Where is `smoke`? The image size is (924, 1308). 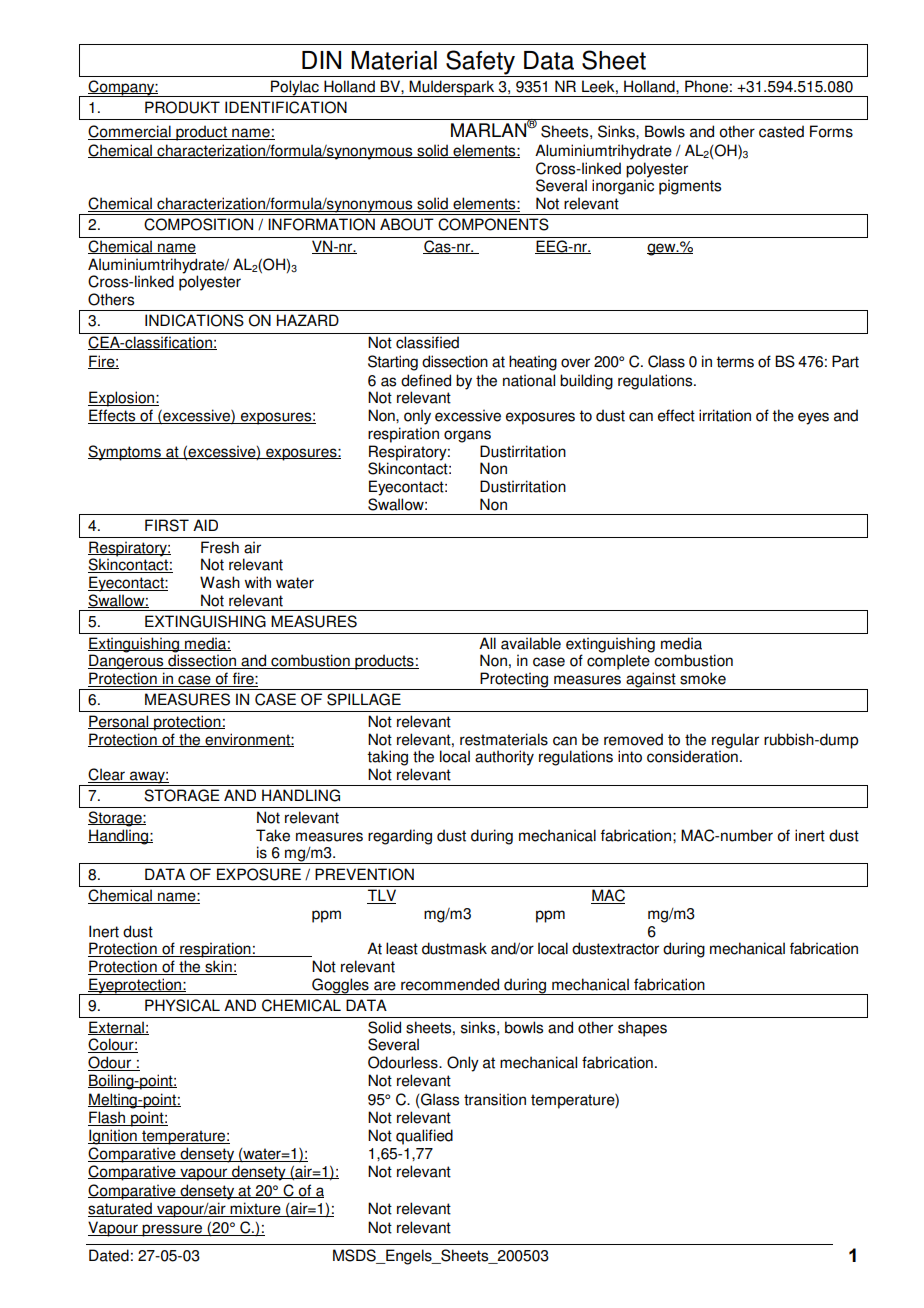
smoke is located at coordinates (703, 678).
